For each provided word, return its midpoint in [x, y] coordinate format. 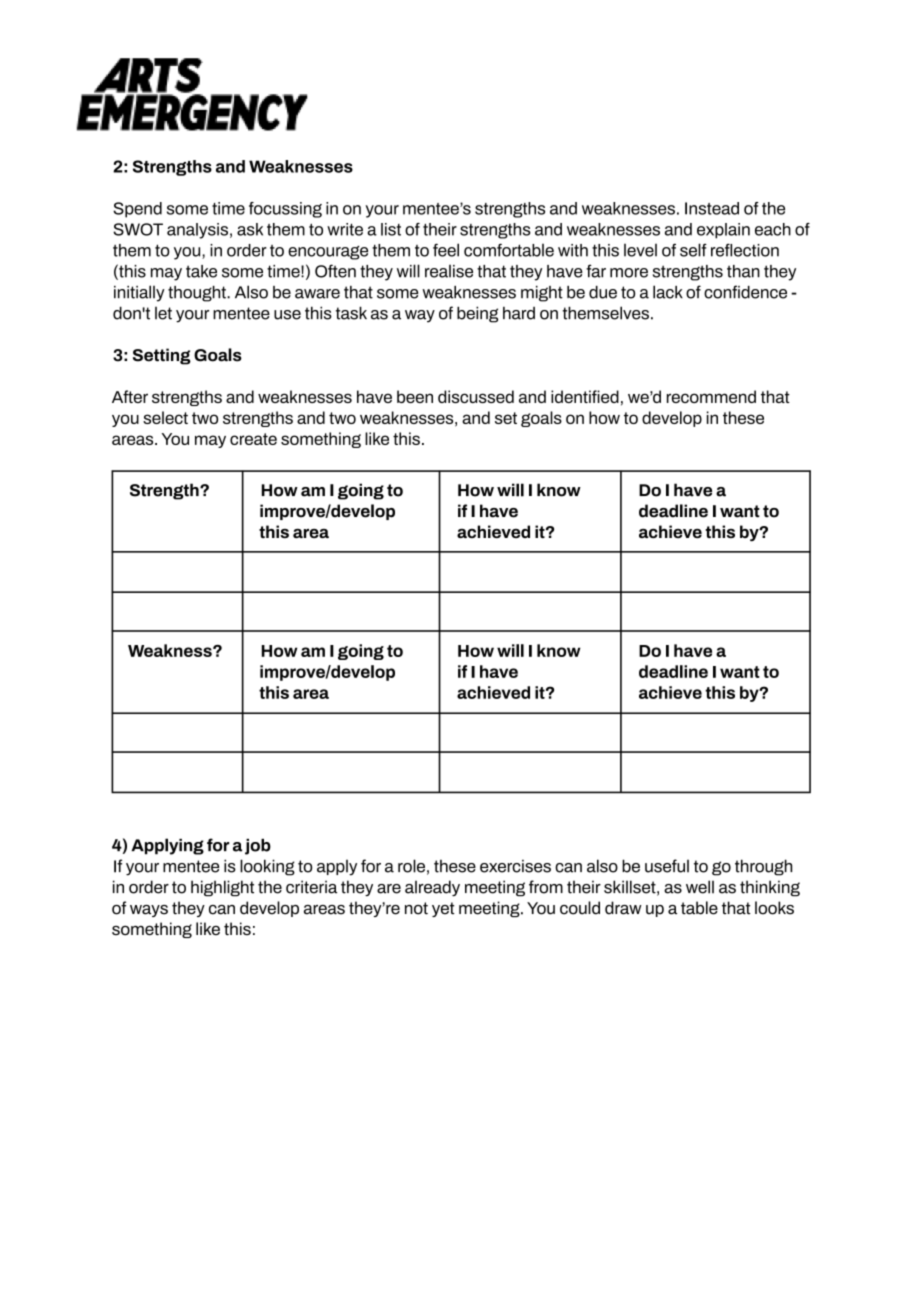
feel [446, 250]
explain [723, 231]
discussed [476, 396]
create [253, 439]
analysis [197, 231]
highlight [222, 888]
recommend [711, 396]
